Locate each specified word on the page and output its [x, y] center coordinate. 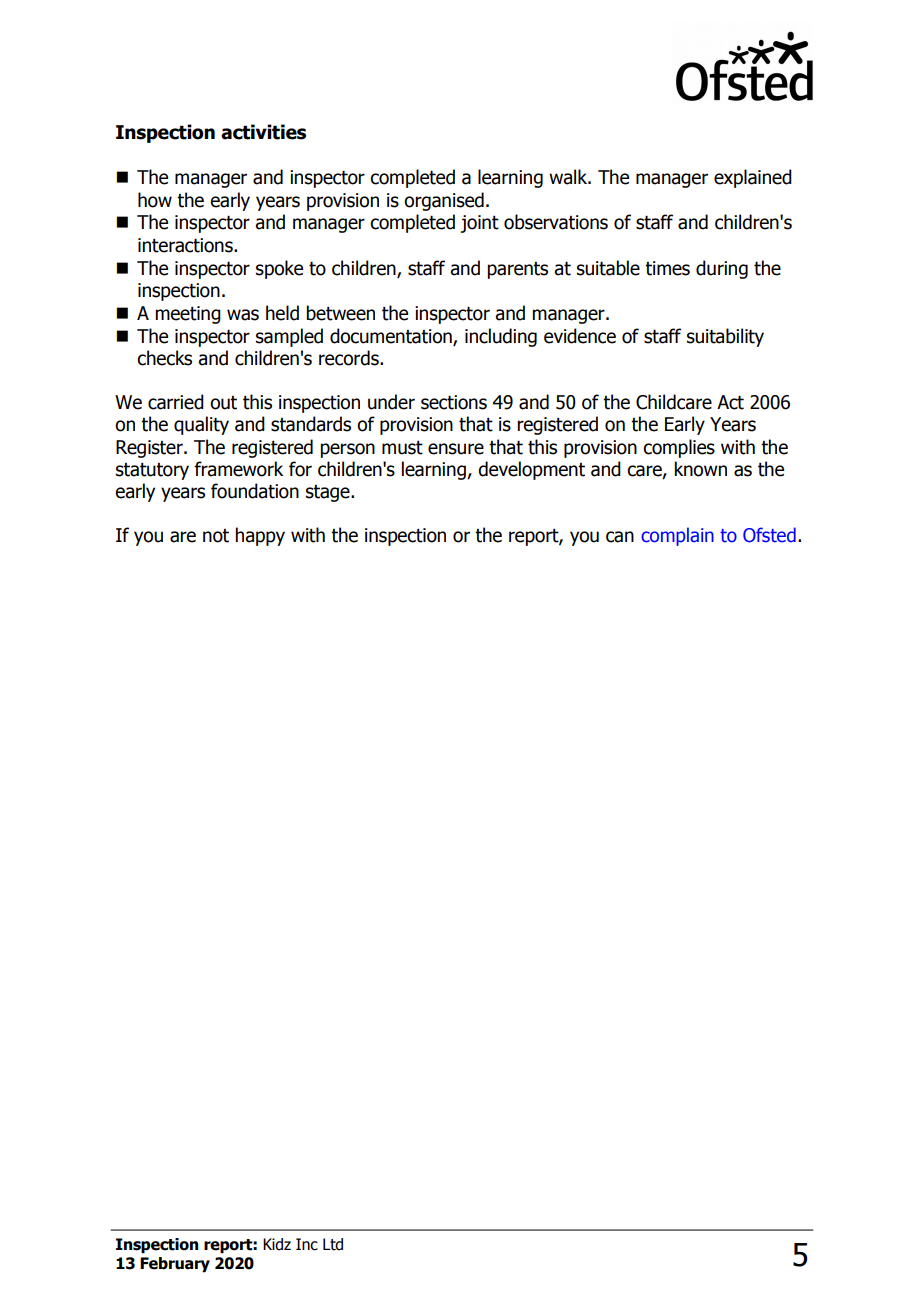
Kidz [277, 1244]
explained [753, 178]
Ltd [333, 1244]
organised [444, 201]
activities [263, 132]
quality [201, 425]
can [620, 537]
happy [260, 536]
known [700, 469]
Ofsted [769, 535]
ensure [456, 449]
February [175, 1265]
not [216, 536]
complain [677, 536]
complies [679, 448]
